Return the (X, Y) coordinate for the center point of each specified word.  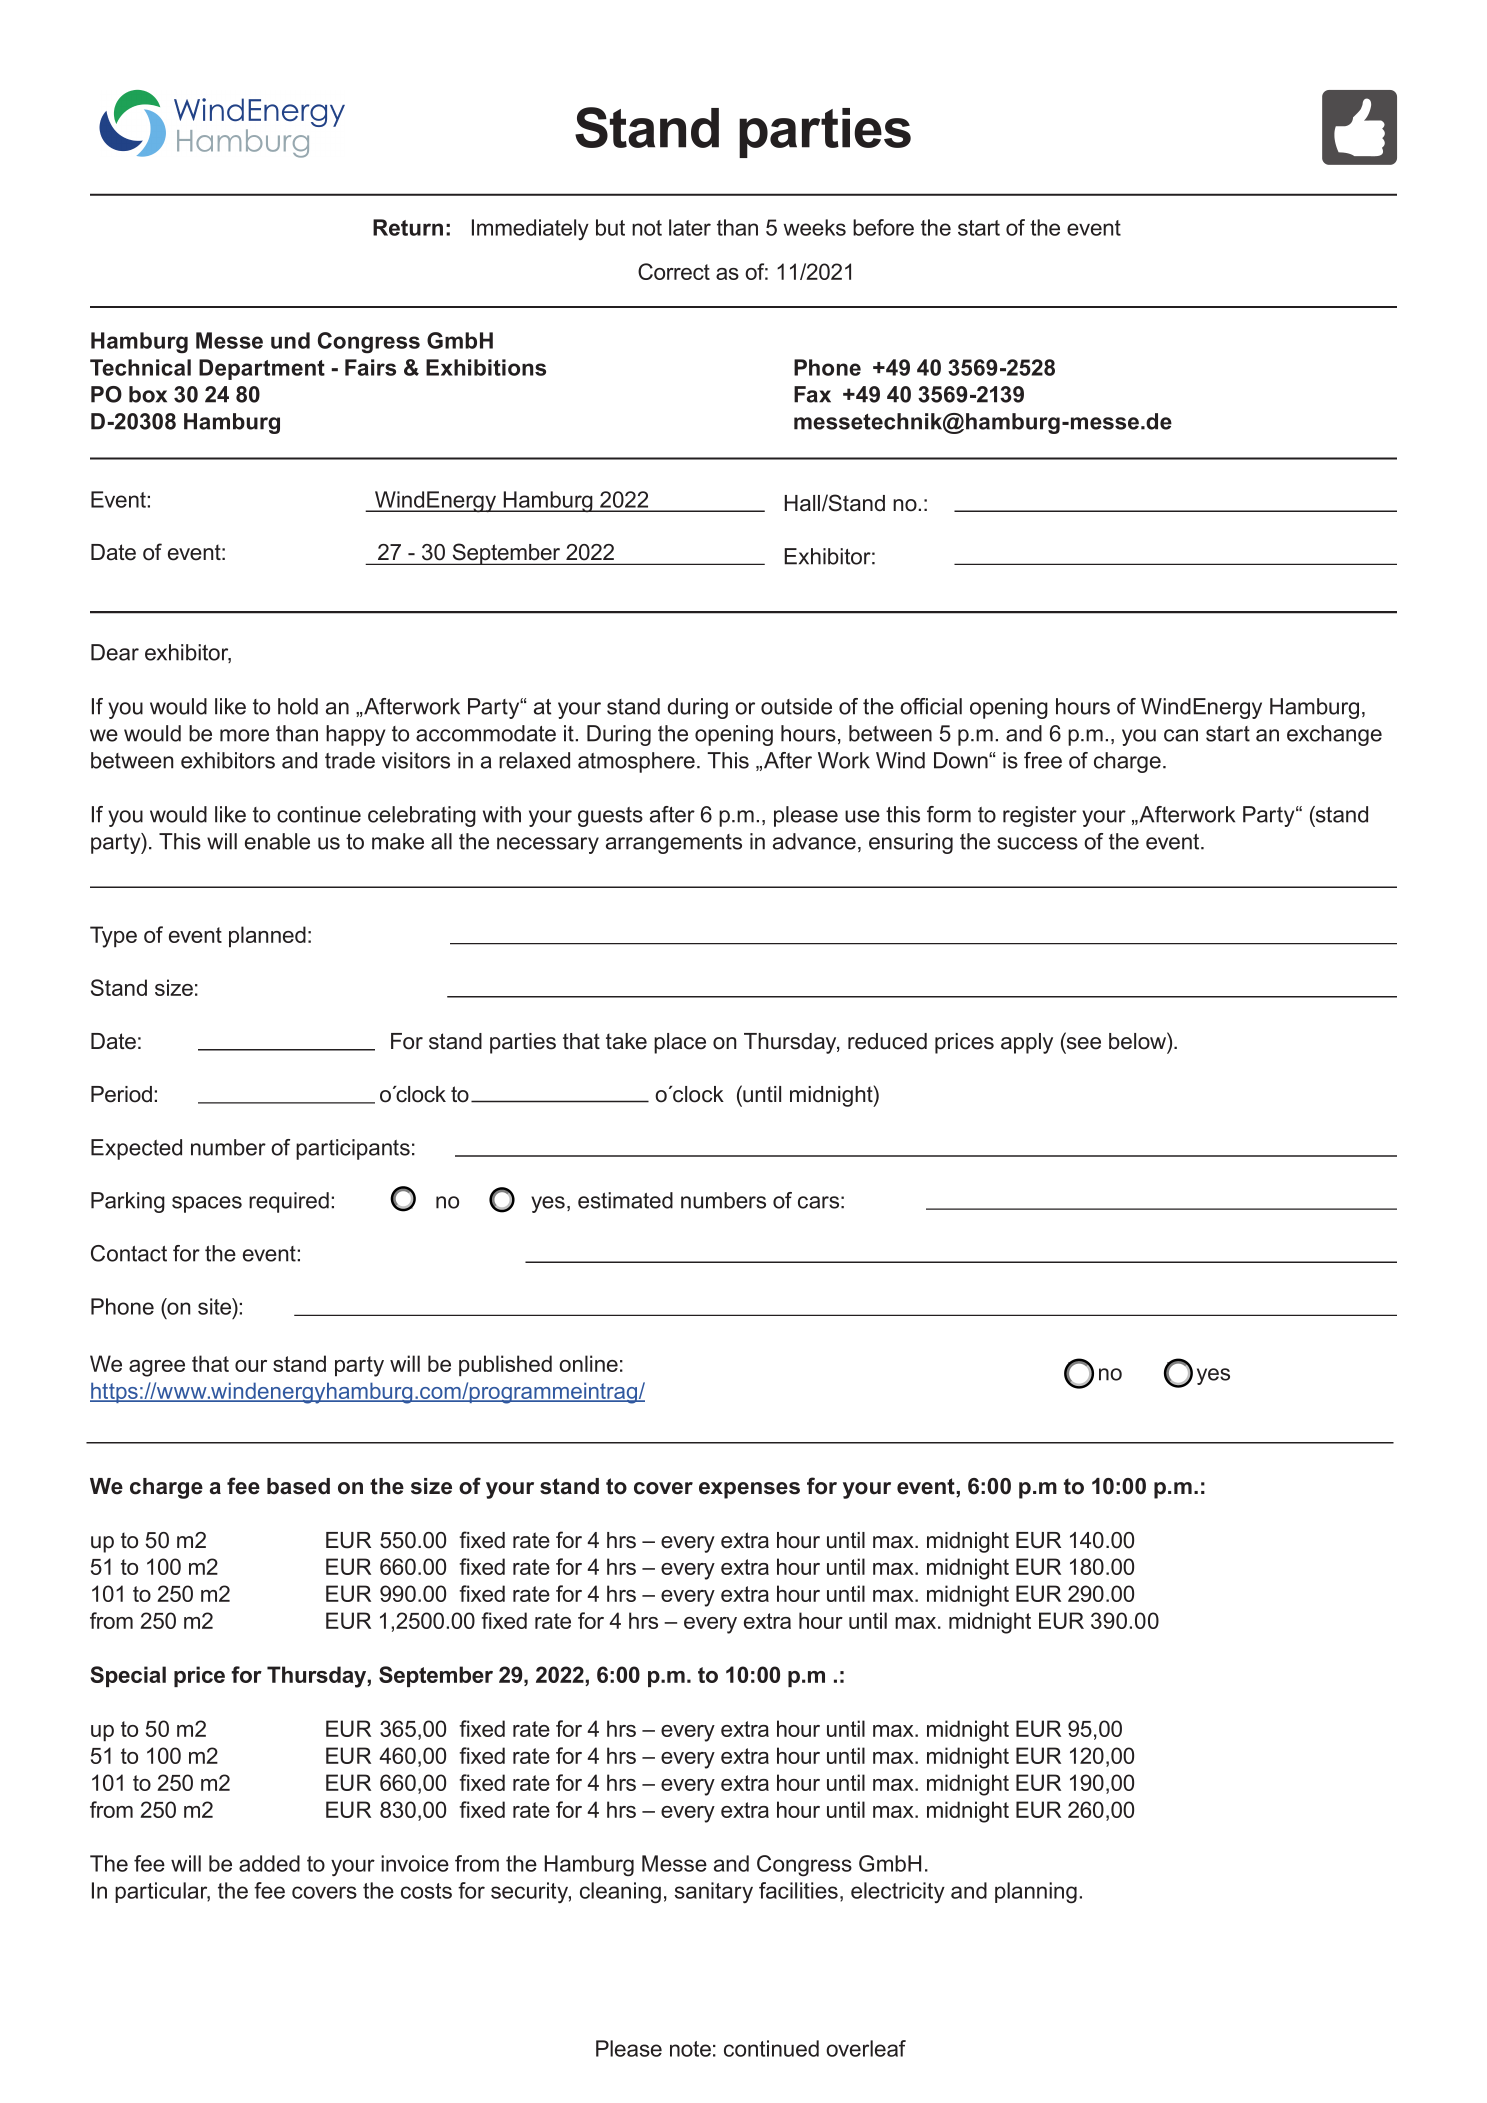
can (1181, 735)
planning (1036, 1892)
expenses (749, 1490)
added (269, 1863)
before (883, 227)
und (290, 340)
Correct (674, 271)
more (244, 735)
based (298, 1486)
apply (1027, 1043)
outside (796, 706)
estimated (625, 1200)
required (289, 1202)
